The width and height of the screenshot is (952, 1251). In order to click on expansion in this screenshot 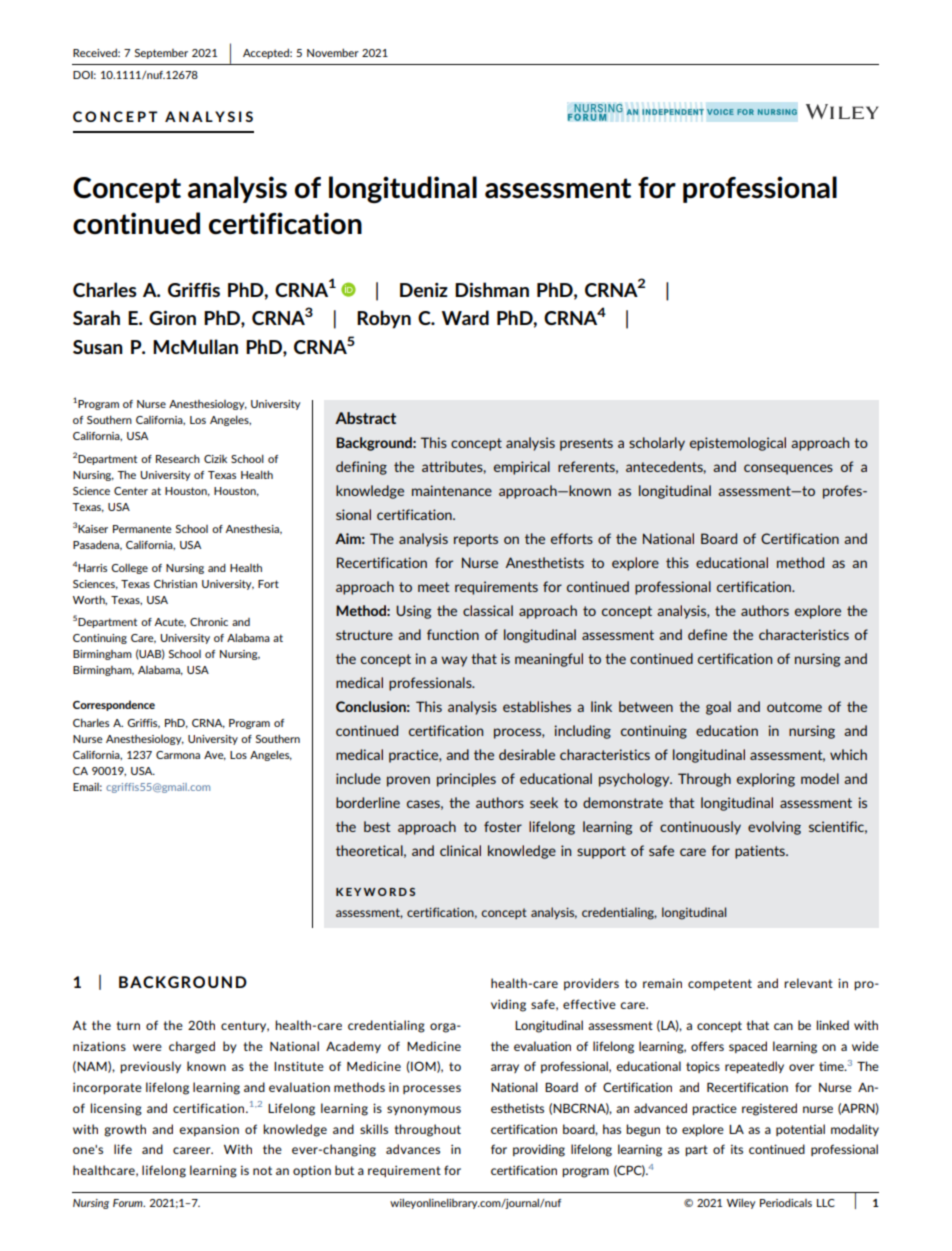, I will do `click(209, 1130)`.
